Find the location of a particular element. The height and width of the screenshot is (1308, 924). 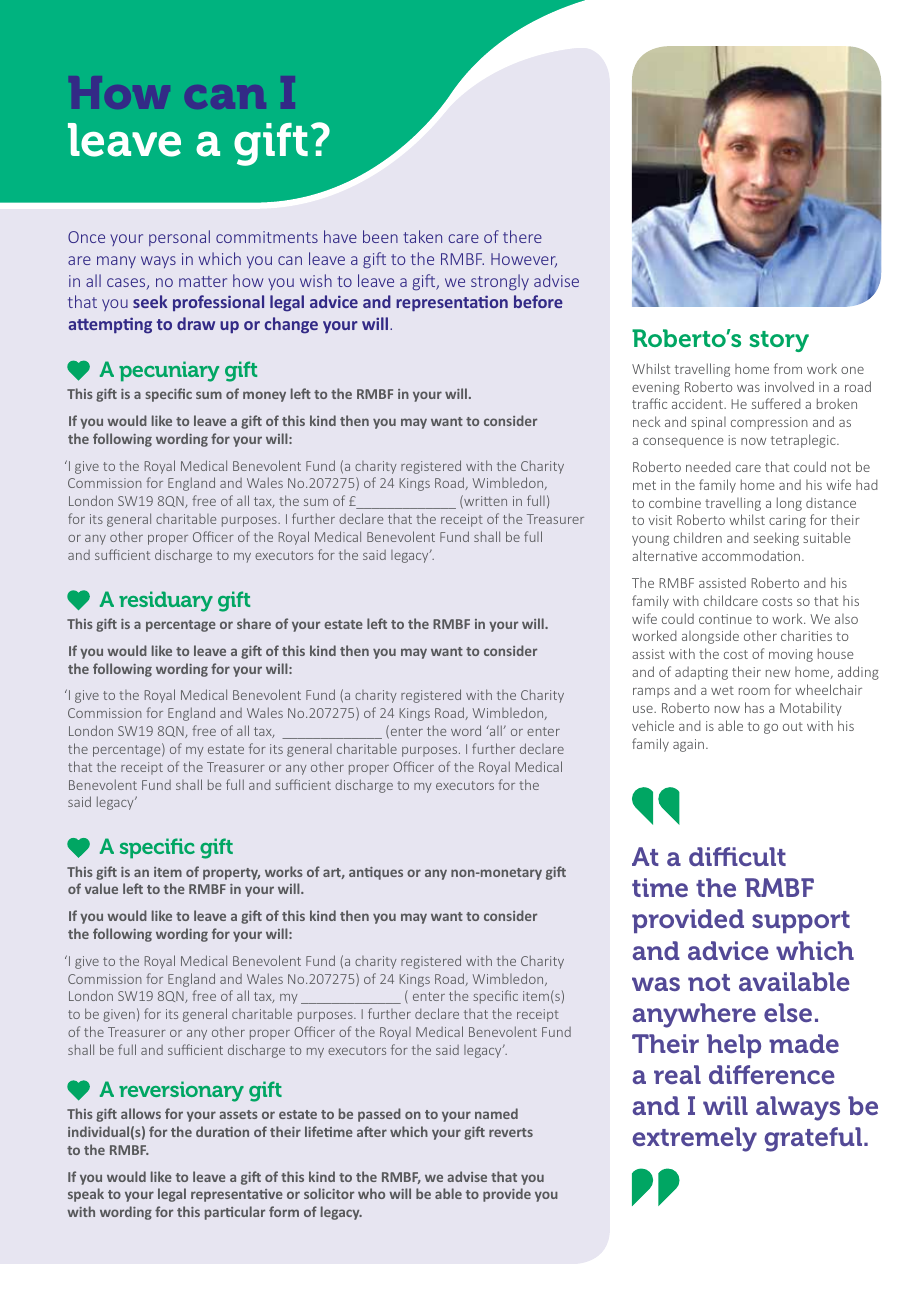

charities is located at coordinates (806, 635).
